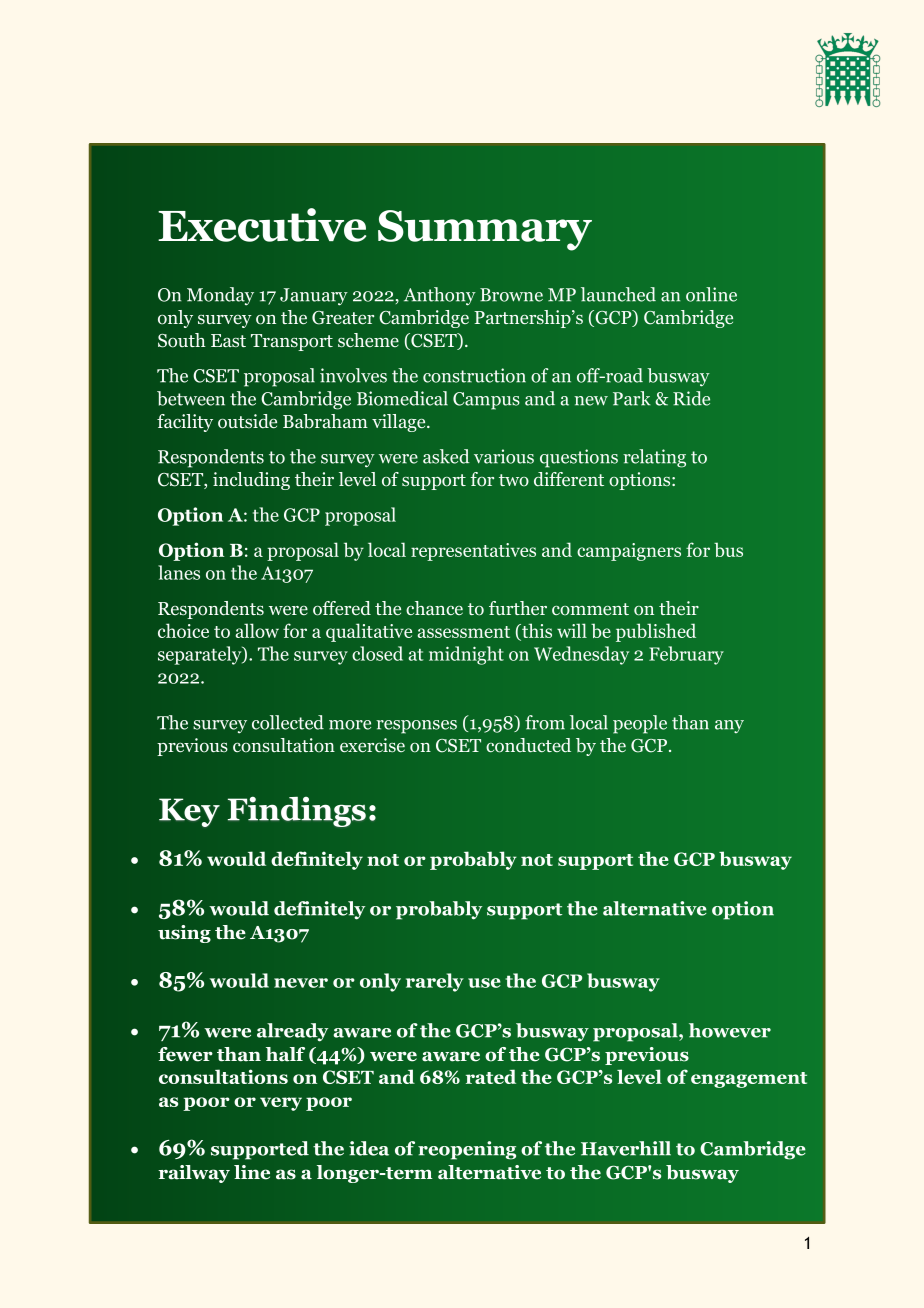 This document has width=924, height=1308. Describe the element at coordinates (654, 458) in the document. I see `relating` at that location.
